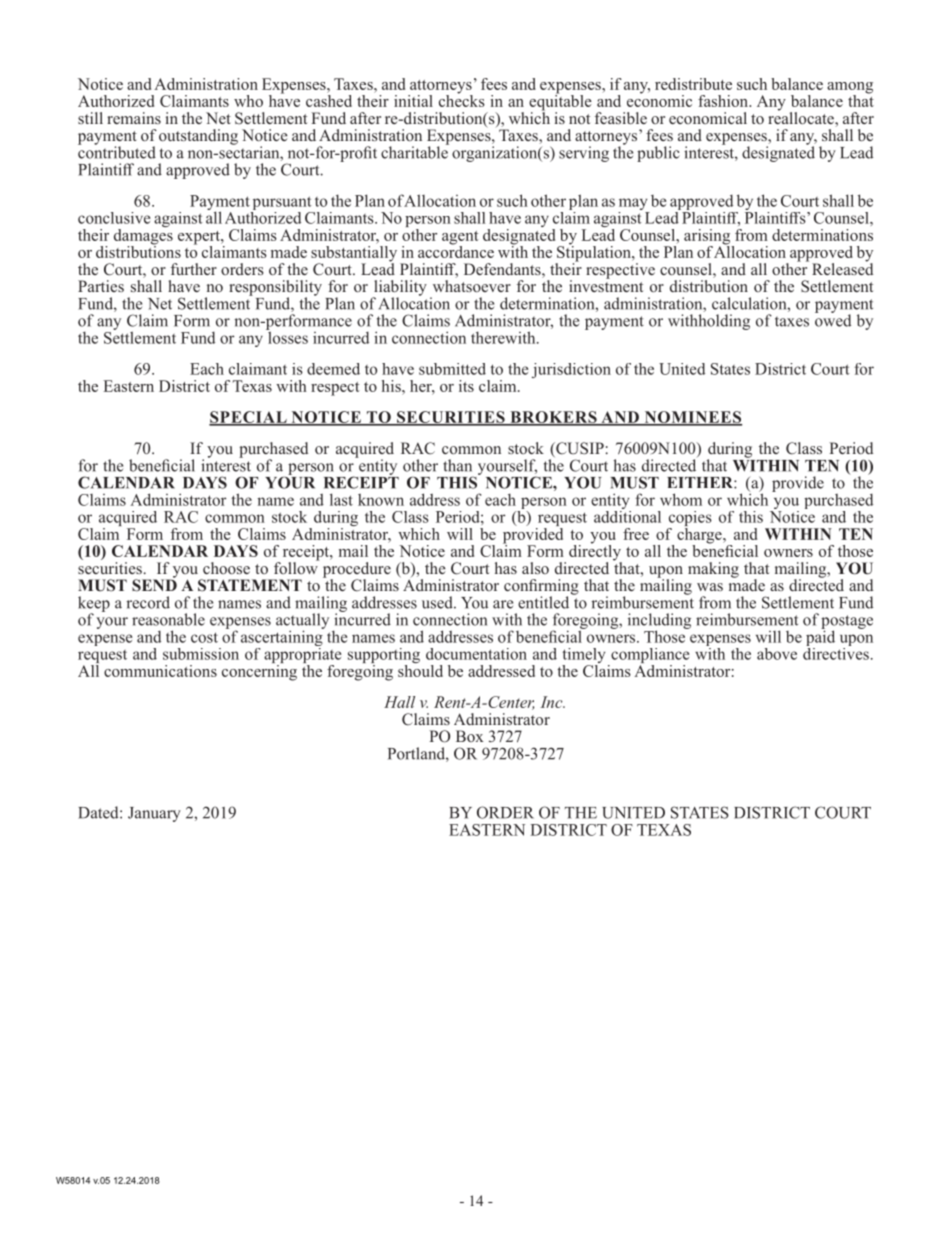 The width and height of the screenshot is (952, 1233). I want to click on NOMINEES, so click(692, 418).
